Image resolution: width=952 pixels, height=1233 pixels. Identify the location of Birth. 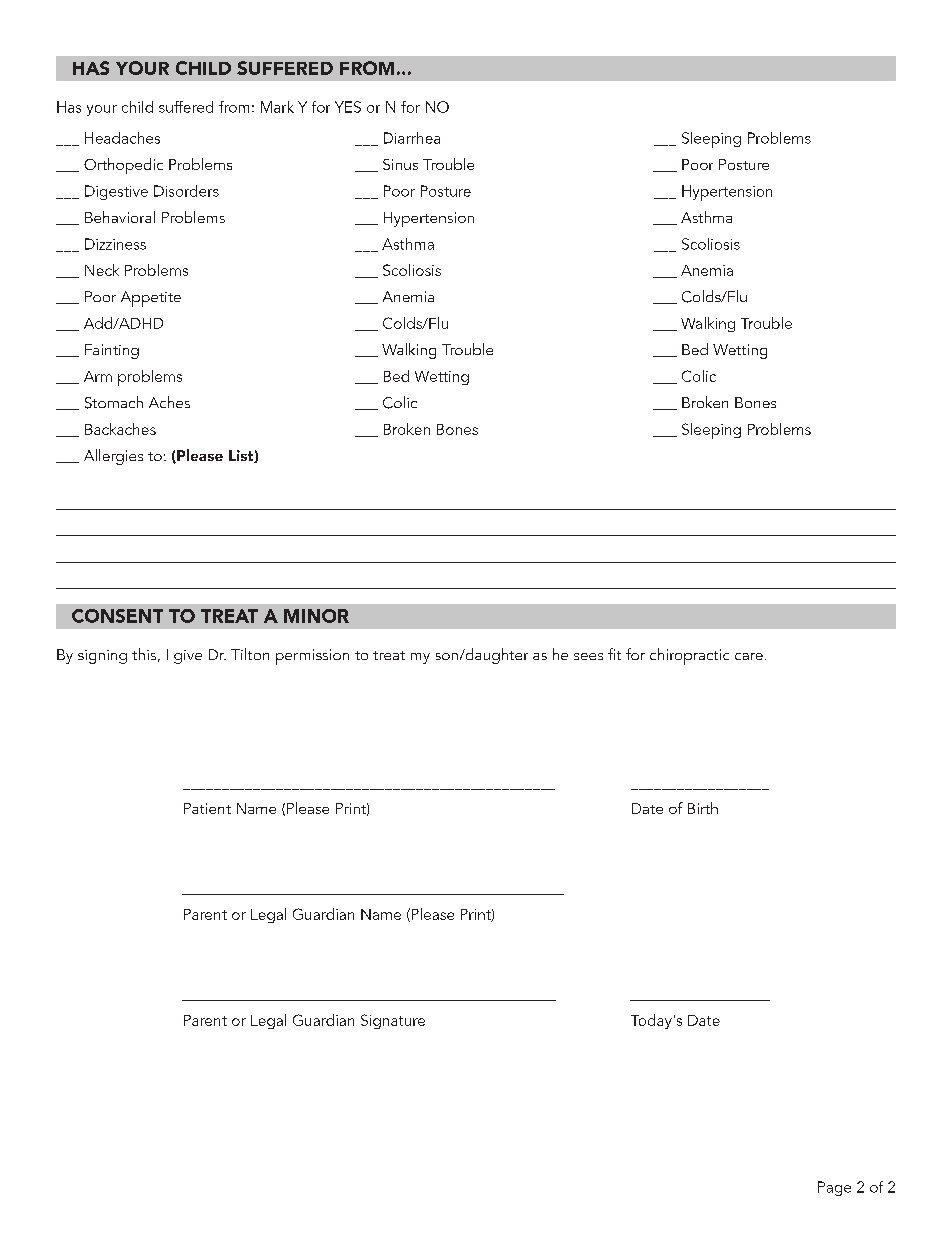
(703, 808).
